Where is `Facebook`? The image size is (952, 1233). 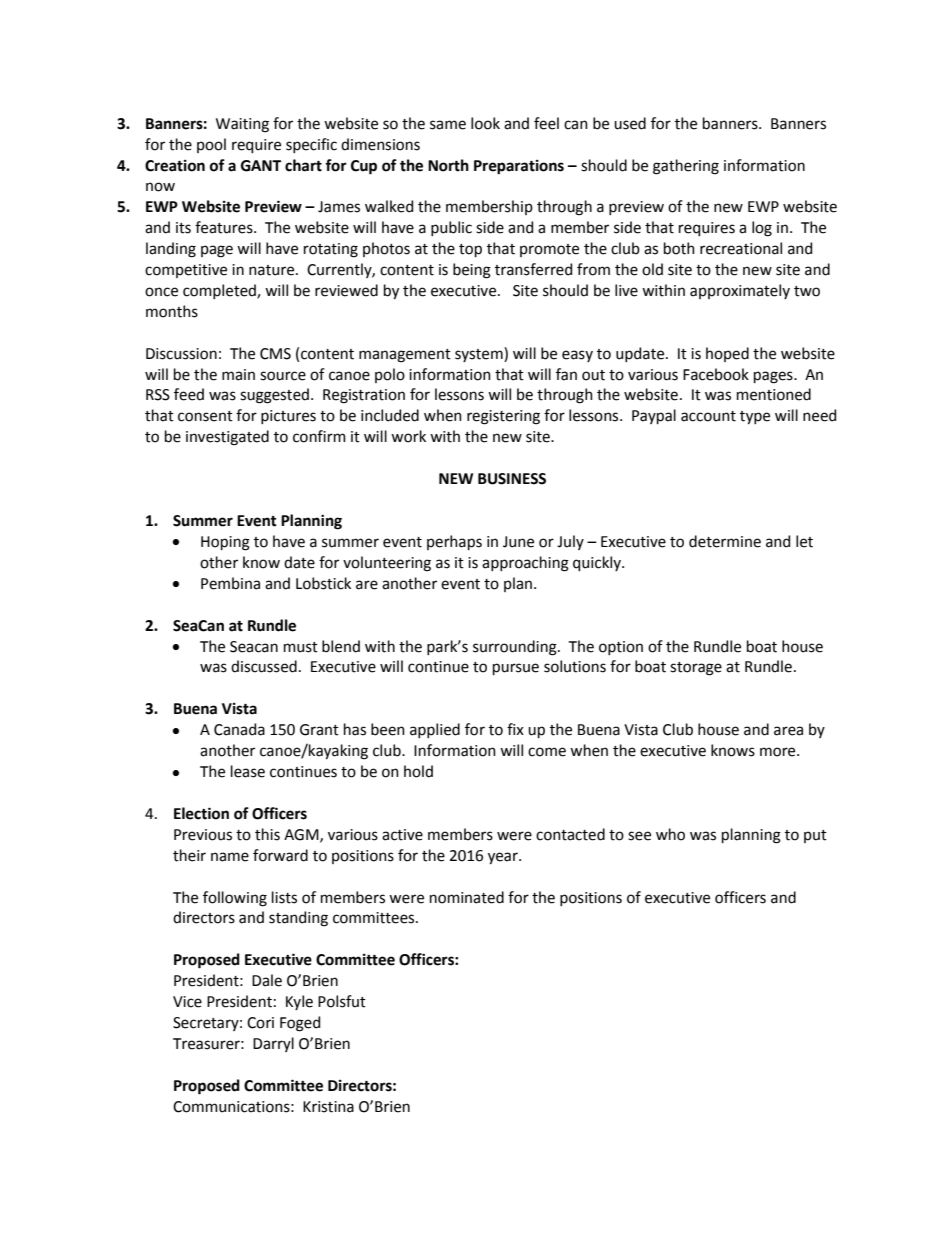
Facebook is located at coordinates (716, 374).
